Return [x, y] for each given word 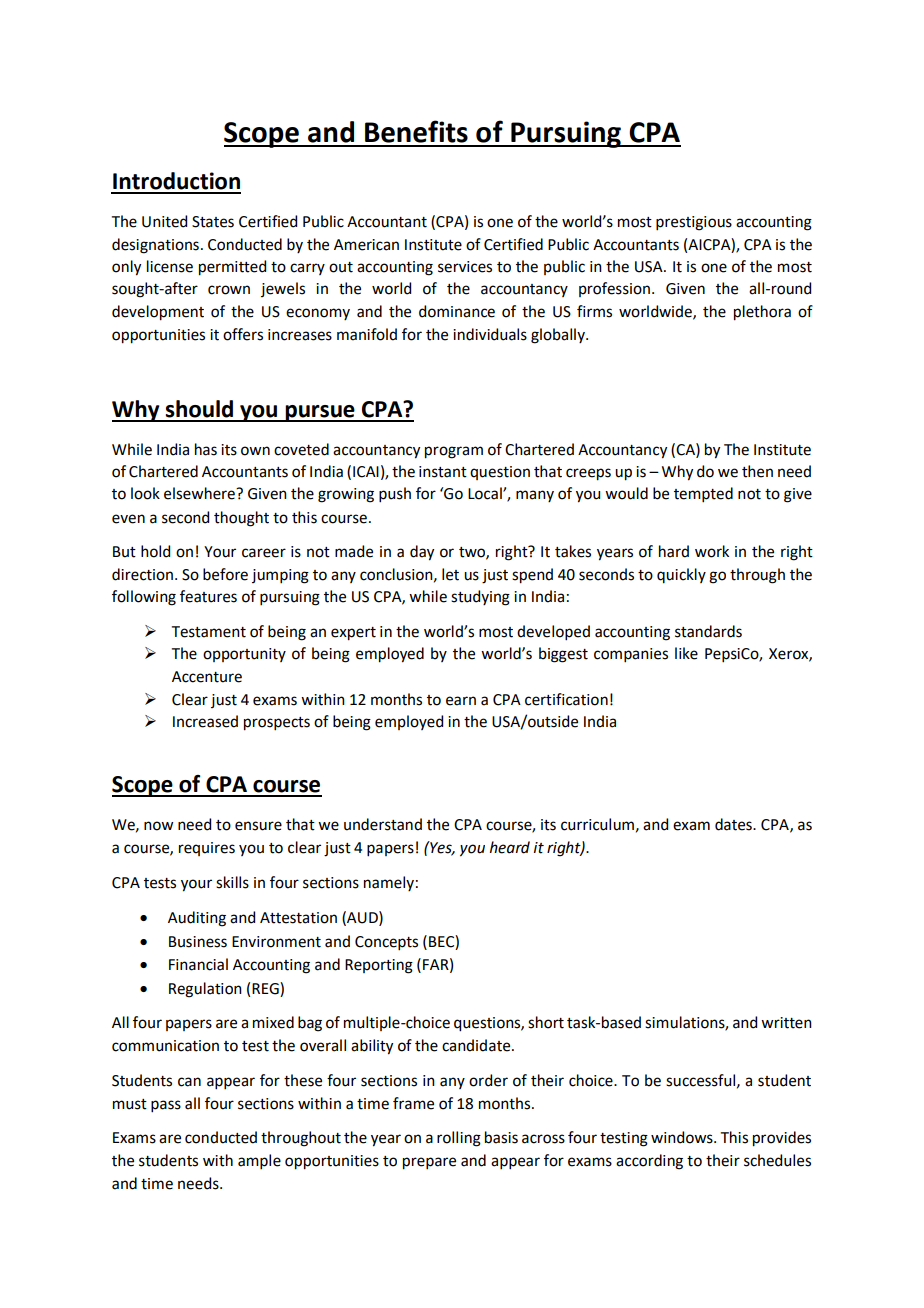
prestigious [694, 223]
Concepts [386, 943]
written [786, 1023]
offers [243, 334]
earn [461, 701]
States [213, 222]
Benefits [416, 131]
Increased [205, 721]
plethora [762, 313]
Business [198, 942]
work [712, 551]
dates [734, 824]
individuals [490, 334]
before [225, 574]
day [422, 553]
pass [166, 1106]
